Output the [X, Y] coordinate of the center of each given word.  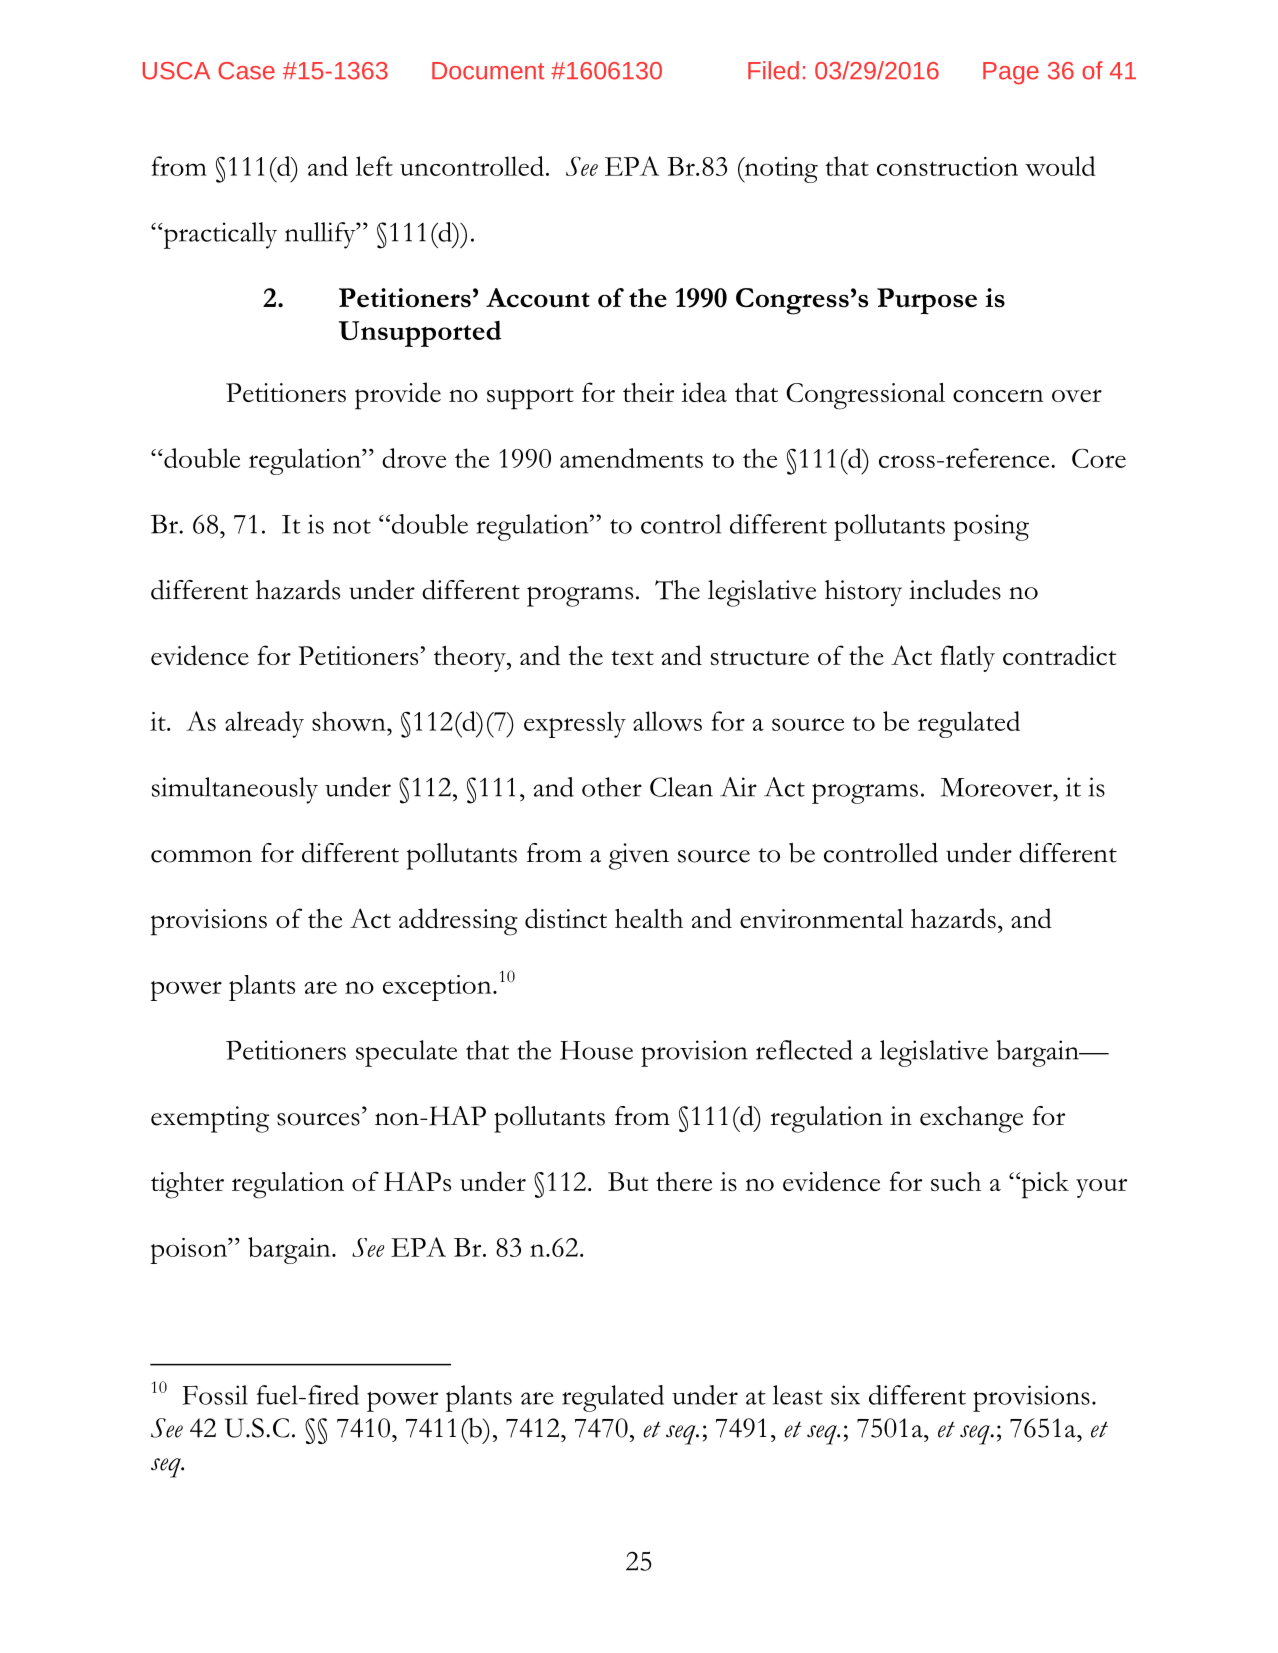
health [649, 918]
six [845, 1395]
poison [189, 1251]
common [201, 856]
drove [414, 458]
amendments [631, 458]
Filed [773, 70]
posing [991, 527]
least [798, 1395]
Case [246, 71]
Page [1011, 73]
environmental [821, 919]
